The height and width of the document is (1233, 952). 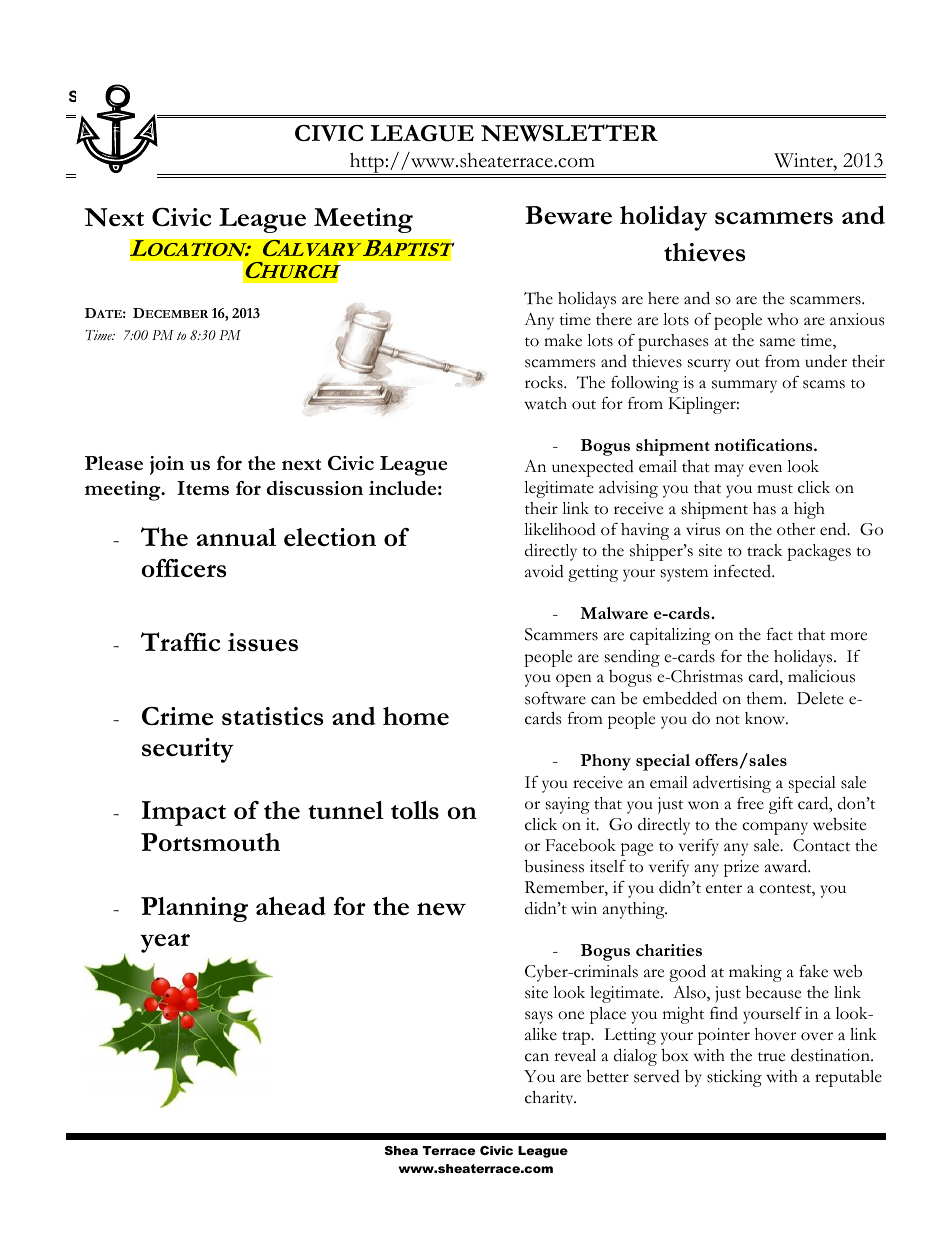 I want to click on NEWSLETTER, so click(x=569, y=133).
